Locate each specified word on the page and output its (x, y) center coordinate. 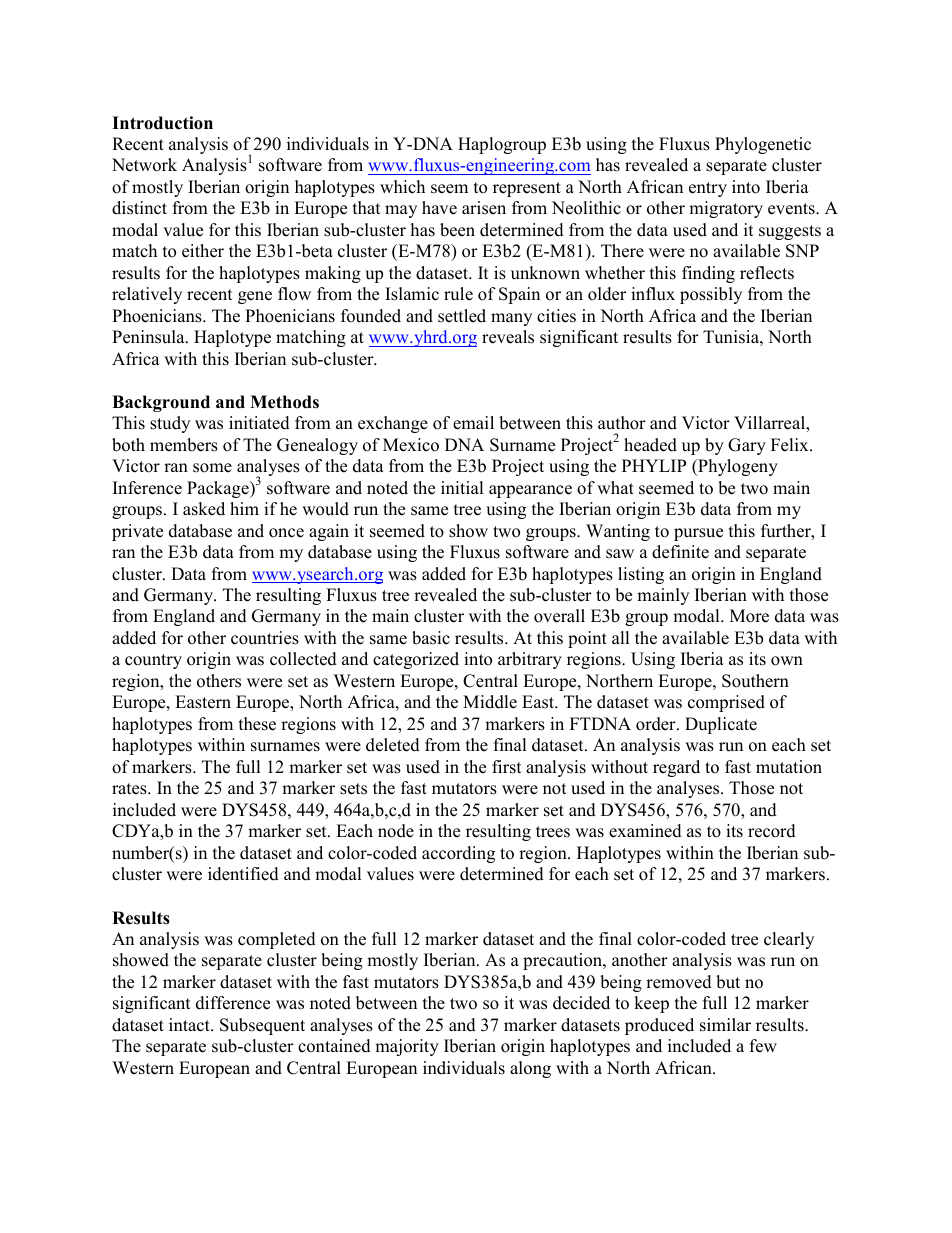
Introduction (162, 123)
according (458, 854)
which (402, 187)
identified (243, 874)
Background (161, 403)
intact (190, 1025)
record (772, 831)
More (749, 616)
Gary (747, 446)
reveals (508, 337)
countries (265, 638)
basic (431, 638)
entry (708, 189)
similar (725, 1025)
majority (407, 1047)
